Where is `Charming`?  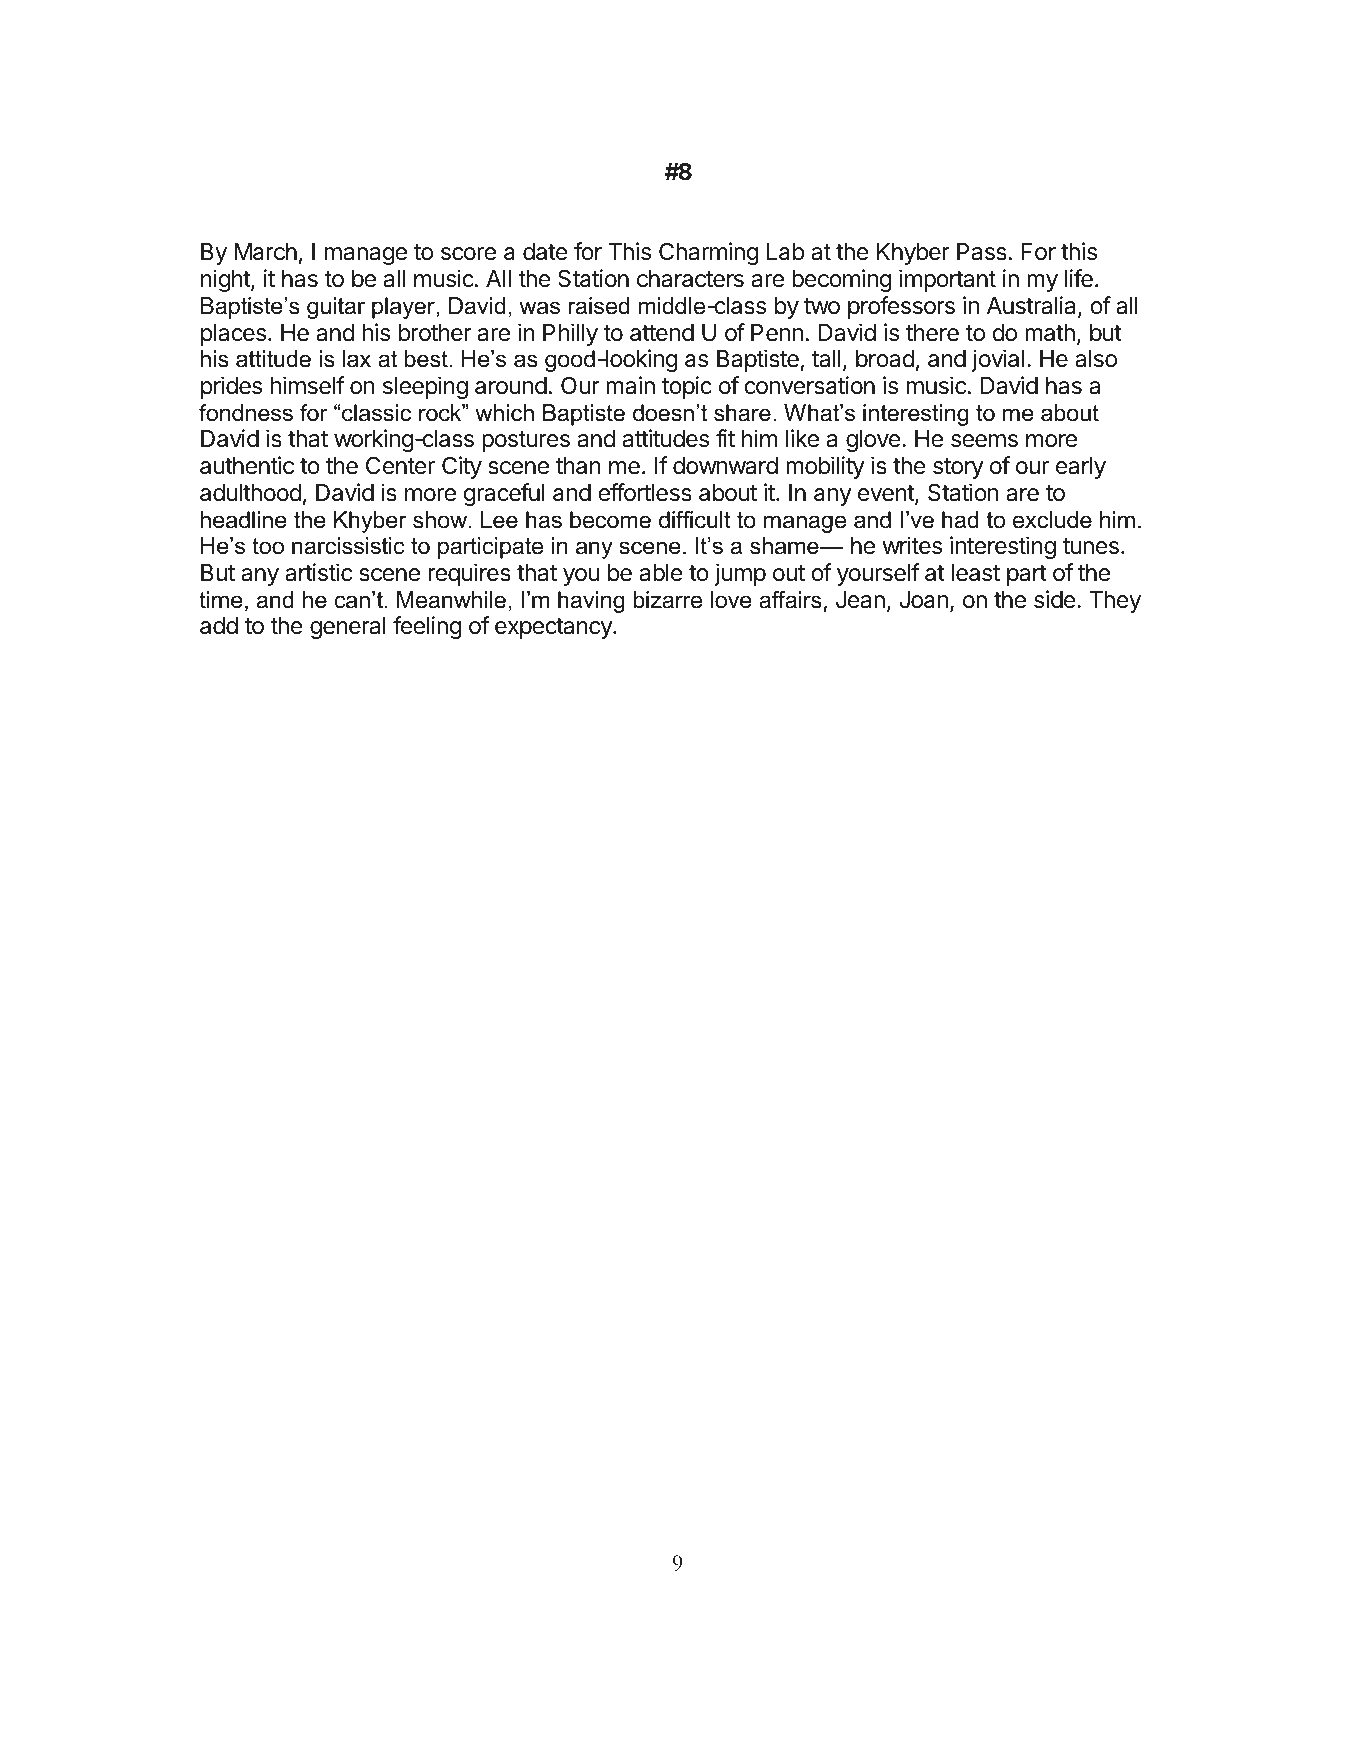
Charming is located at coordinates (709, 253).
